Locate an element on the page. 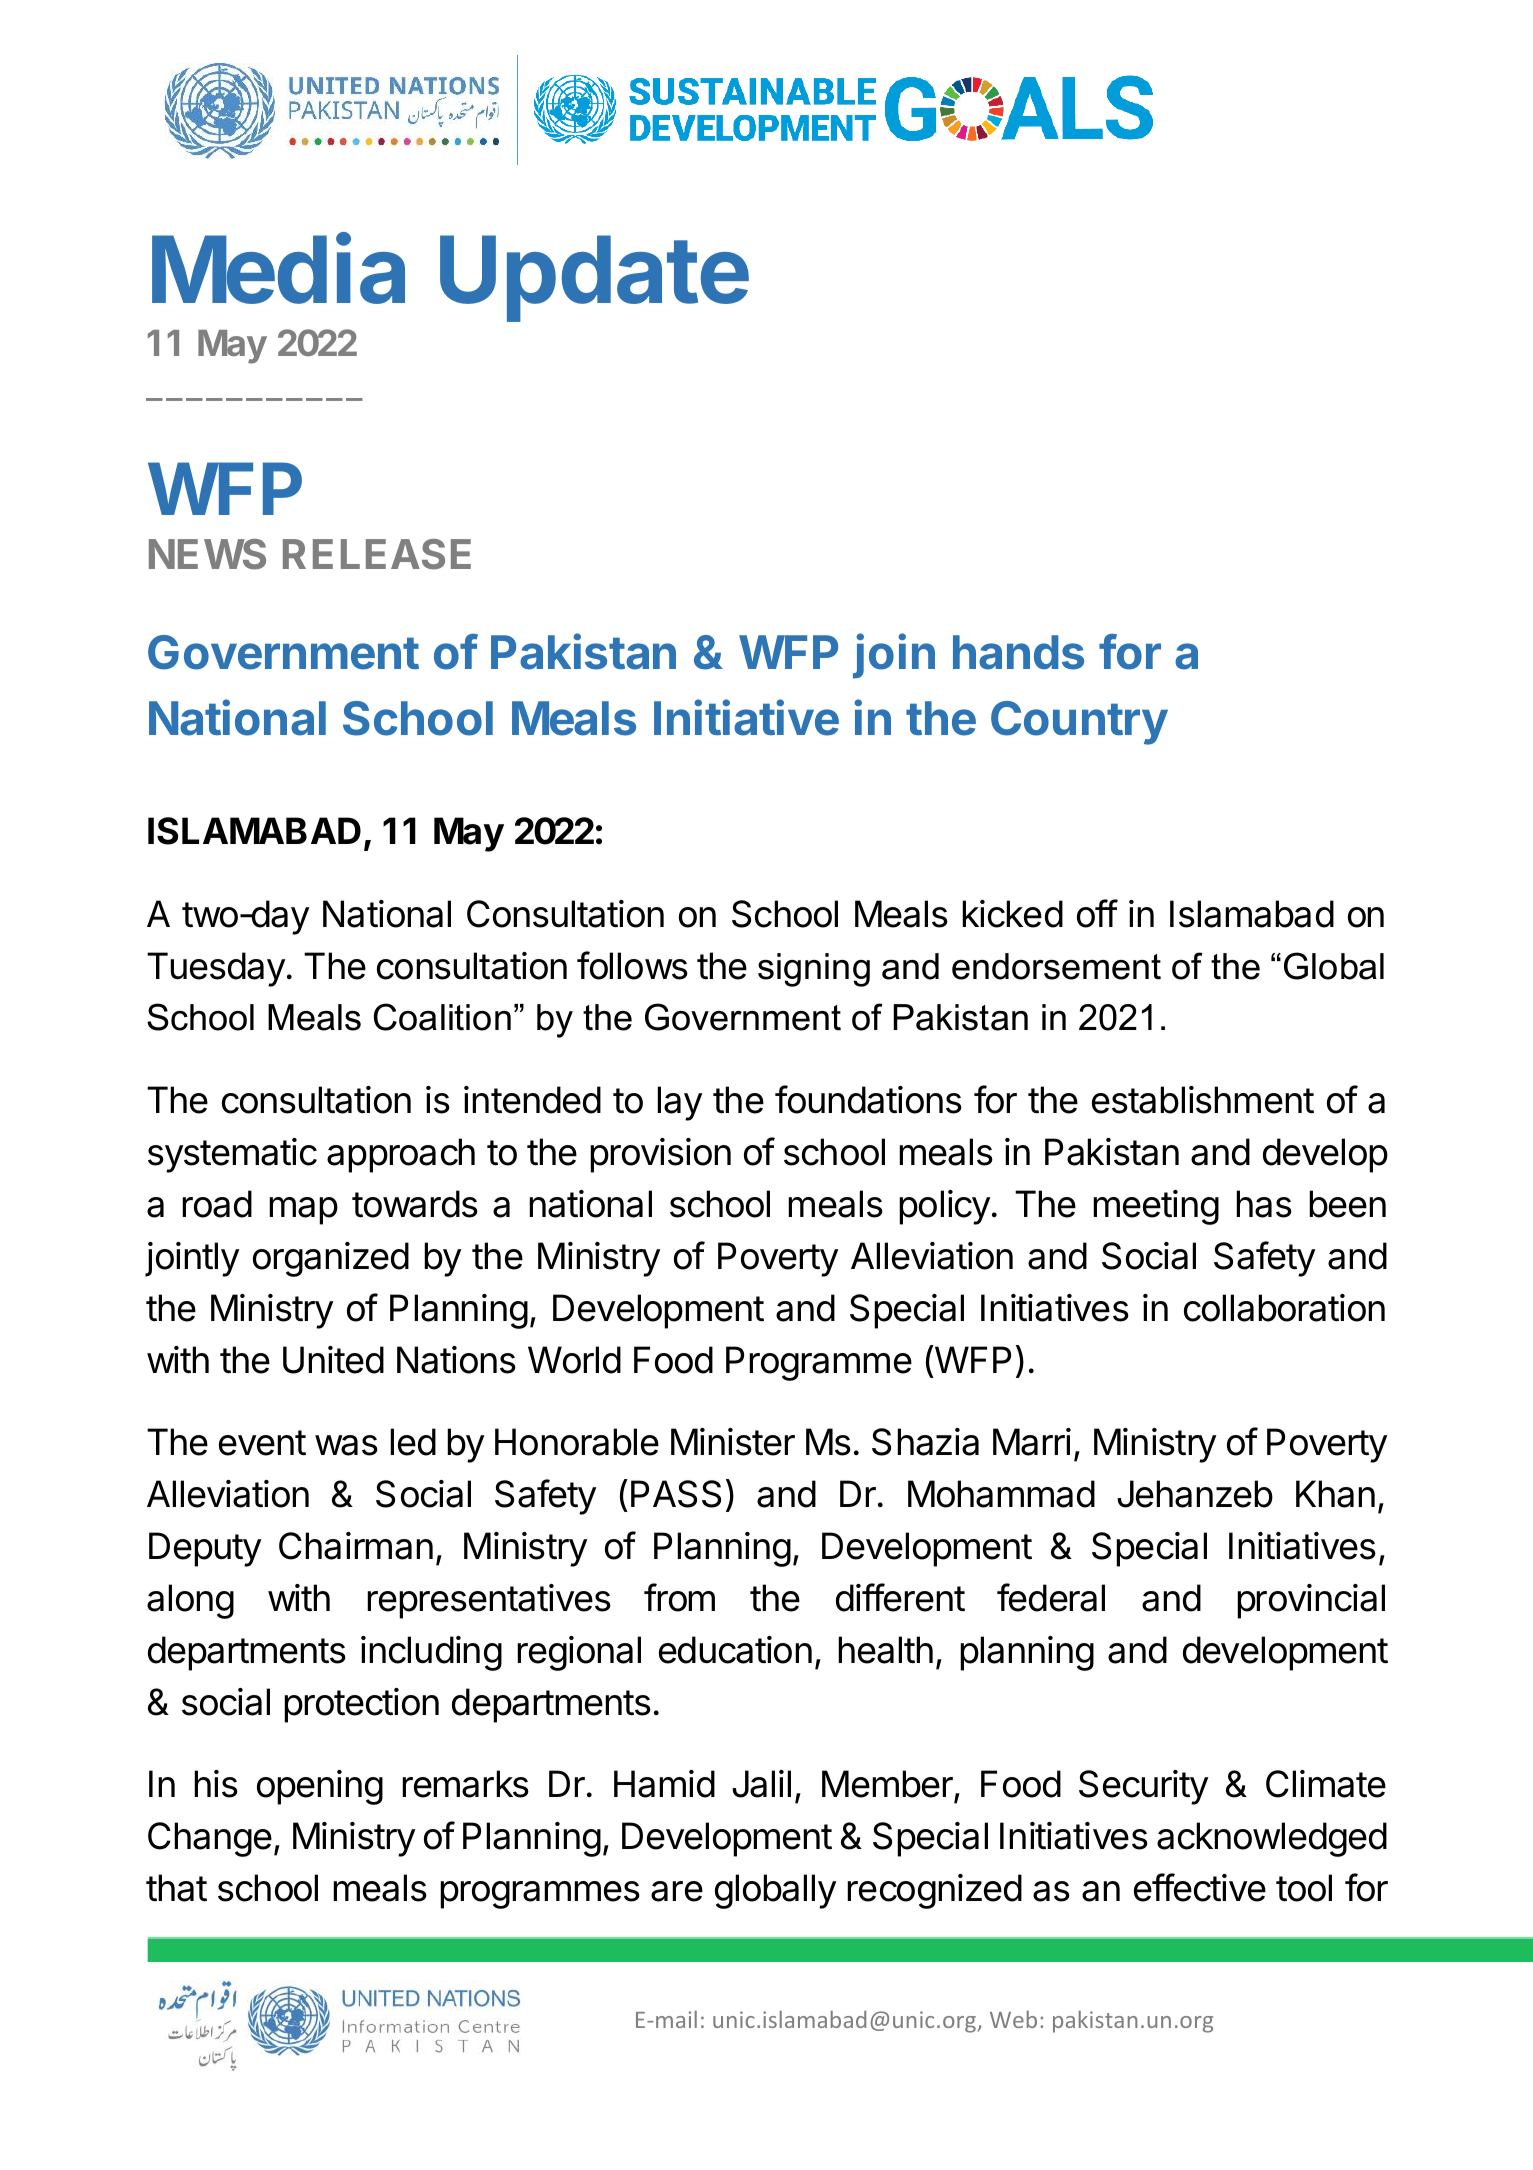  Update is located at coordinates (594, 278).
